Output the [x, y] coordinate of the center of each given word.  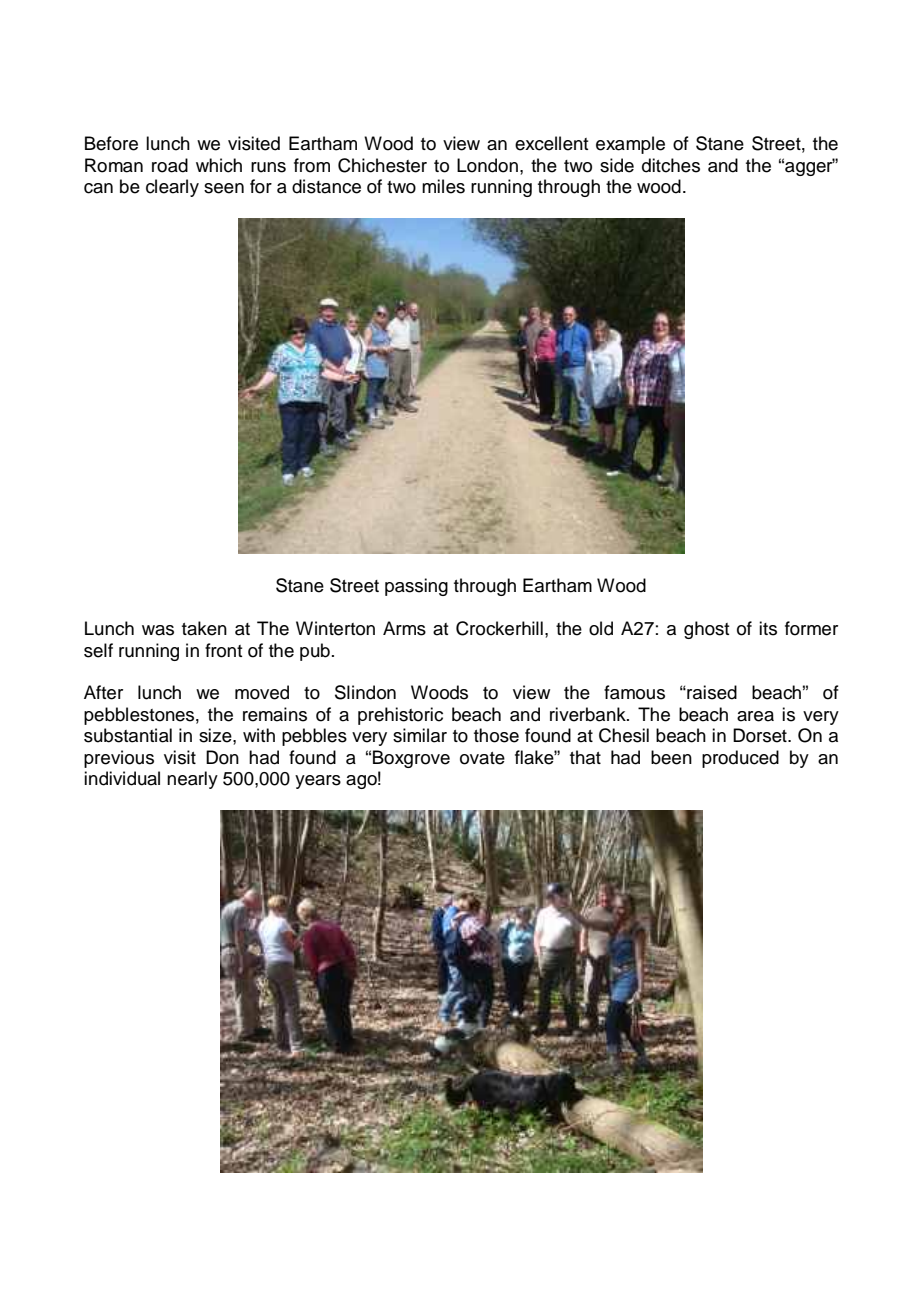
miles [443, 186]
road [170, 165]
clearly [172, 188]
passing [416, 587]
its [768, 628]
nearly [192, 780]
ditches [671, 165]
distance [326, 186]
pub [315, 652]
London [487, 165]
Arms [404, 628]
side [617, 165]
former [811, 628]
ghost [707, 630]
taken [204, 628]
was [158, 630]
